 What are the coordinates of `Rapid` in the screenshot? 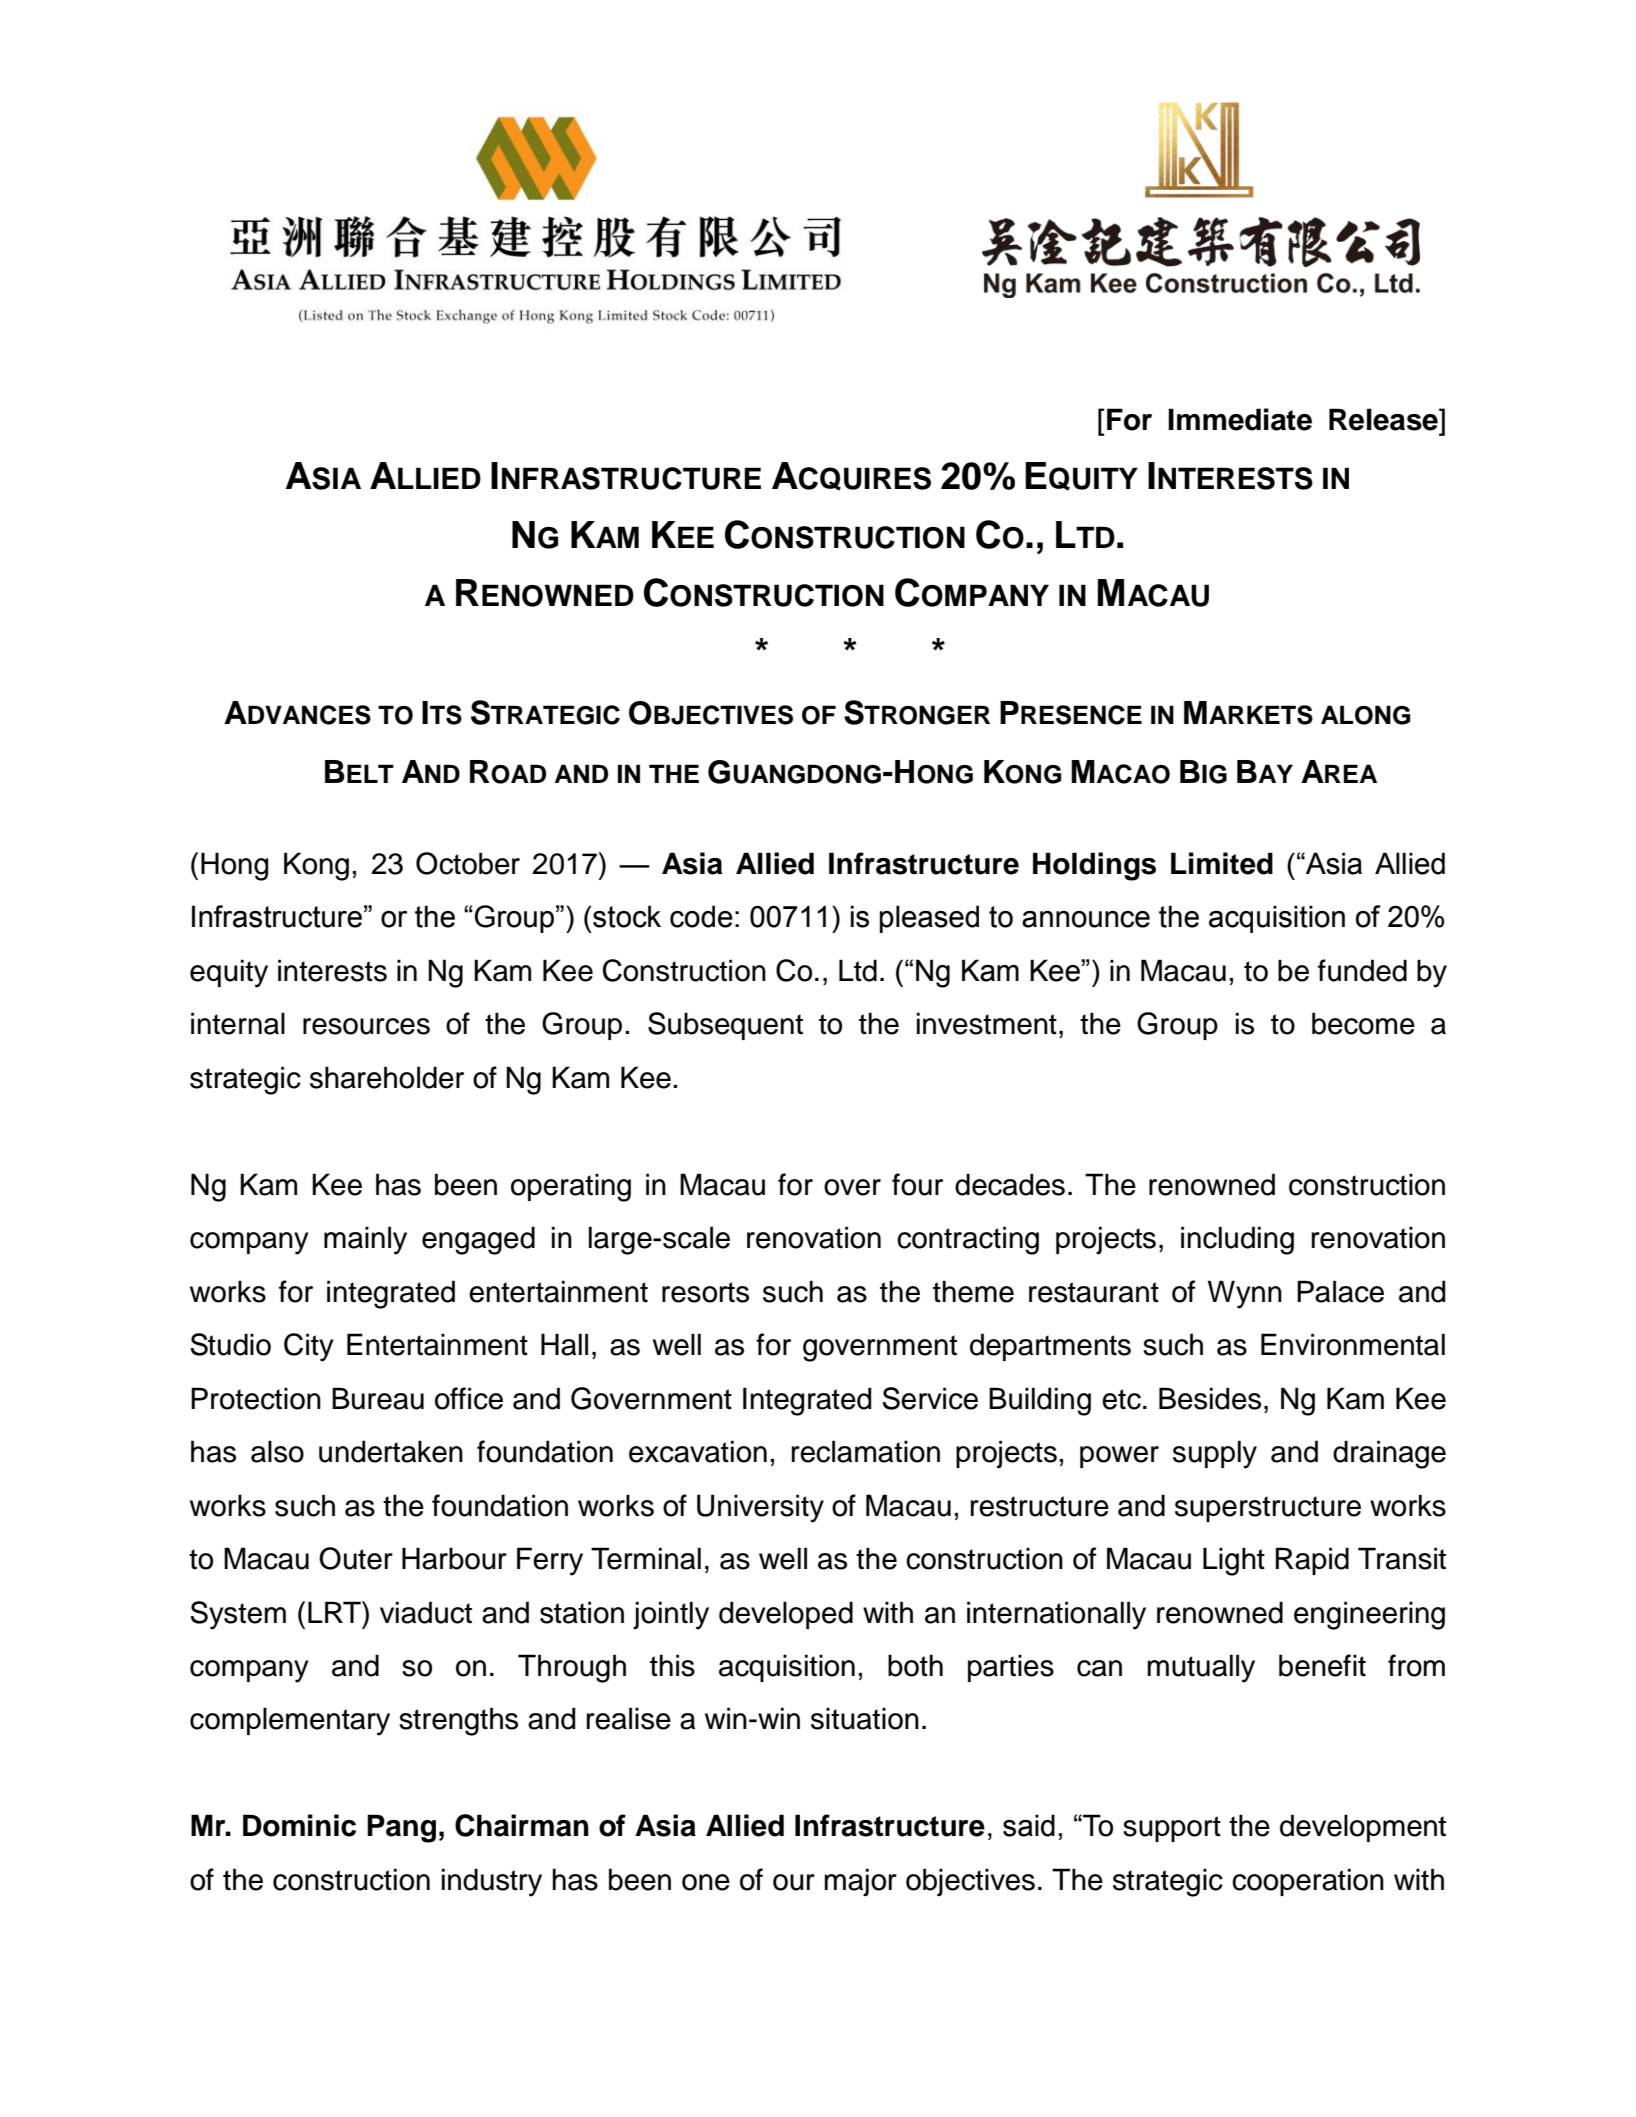 It's located at (1312, 1561).
